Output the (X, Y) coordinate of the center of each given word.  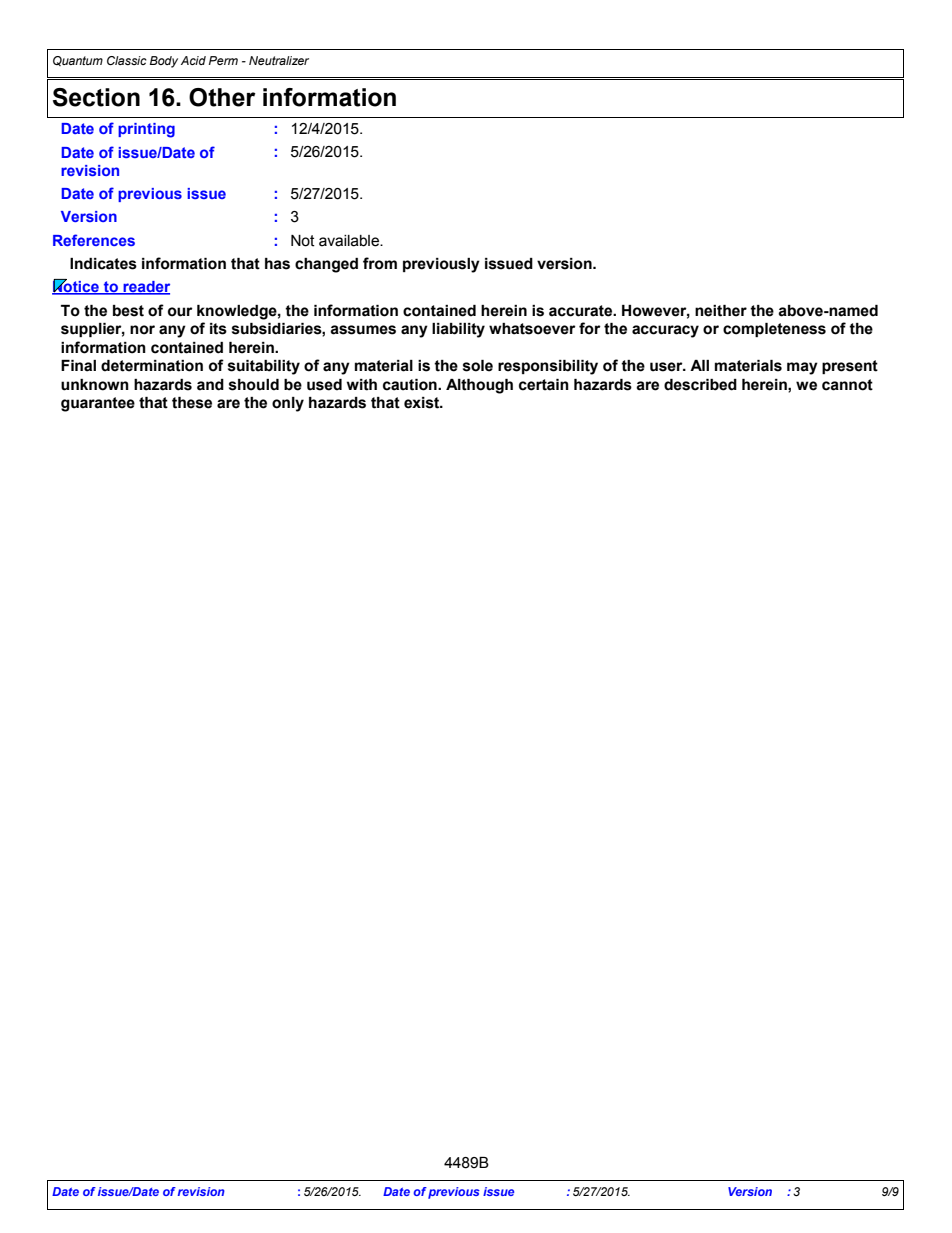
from (380, 263)
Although (479, 386)
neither (721, 311)
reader (145, 288)
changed (326, 265)
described (700, 385)
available (350, 241)
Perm (223, 60)
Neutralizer (279, 60)
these (192, 403)
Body (164, 62)
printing (146, 130)
